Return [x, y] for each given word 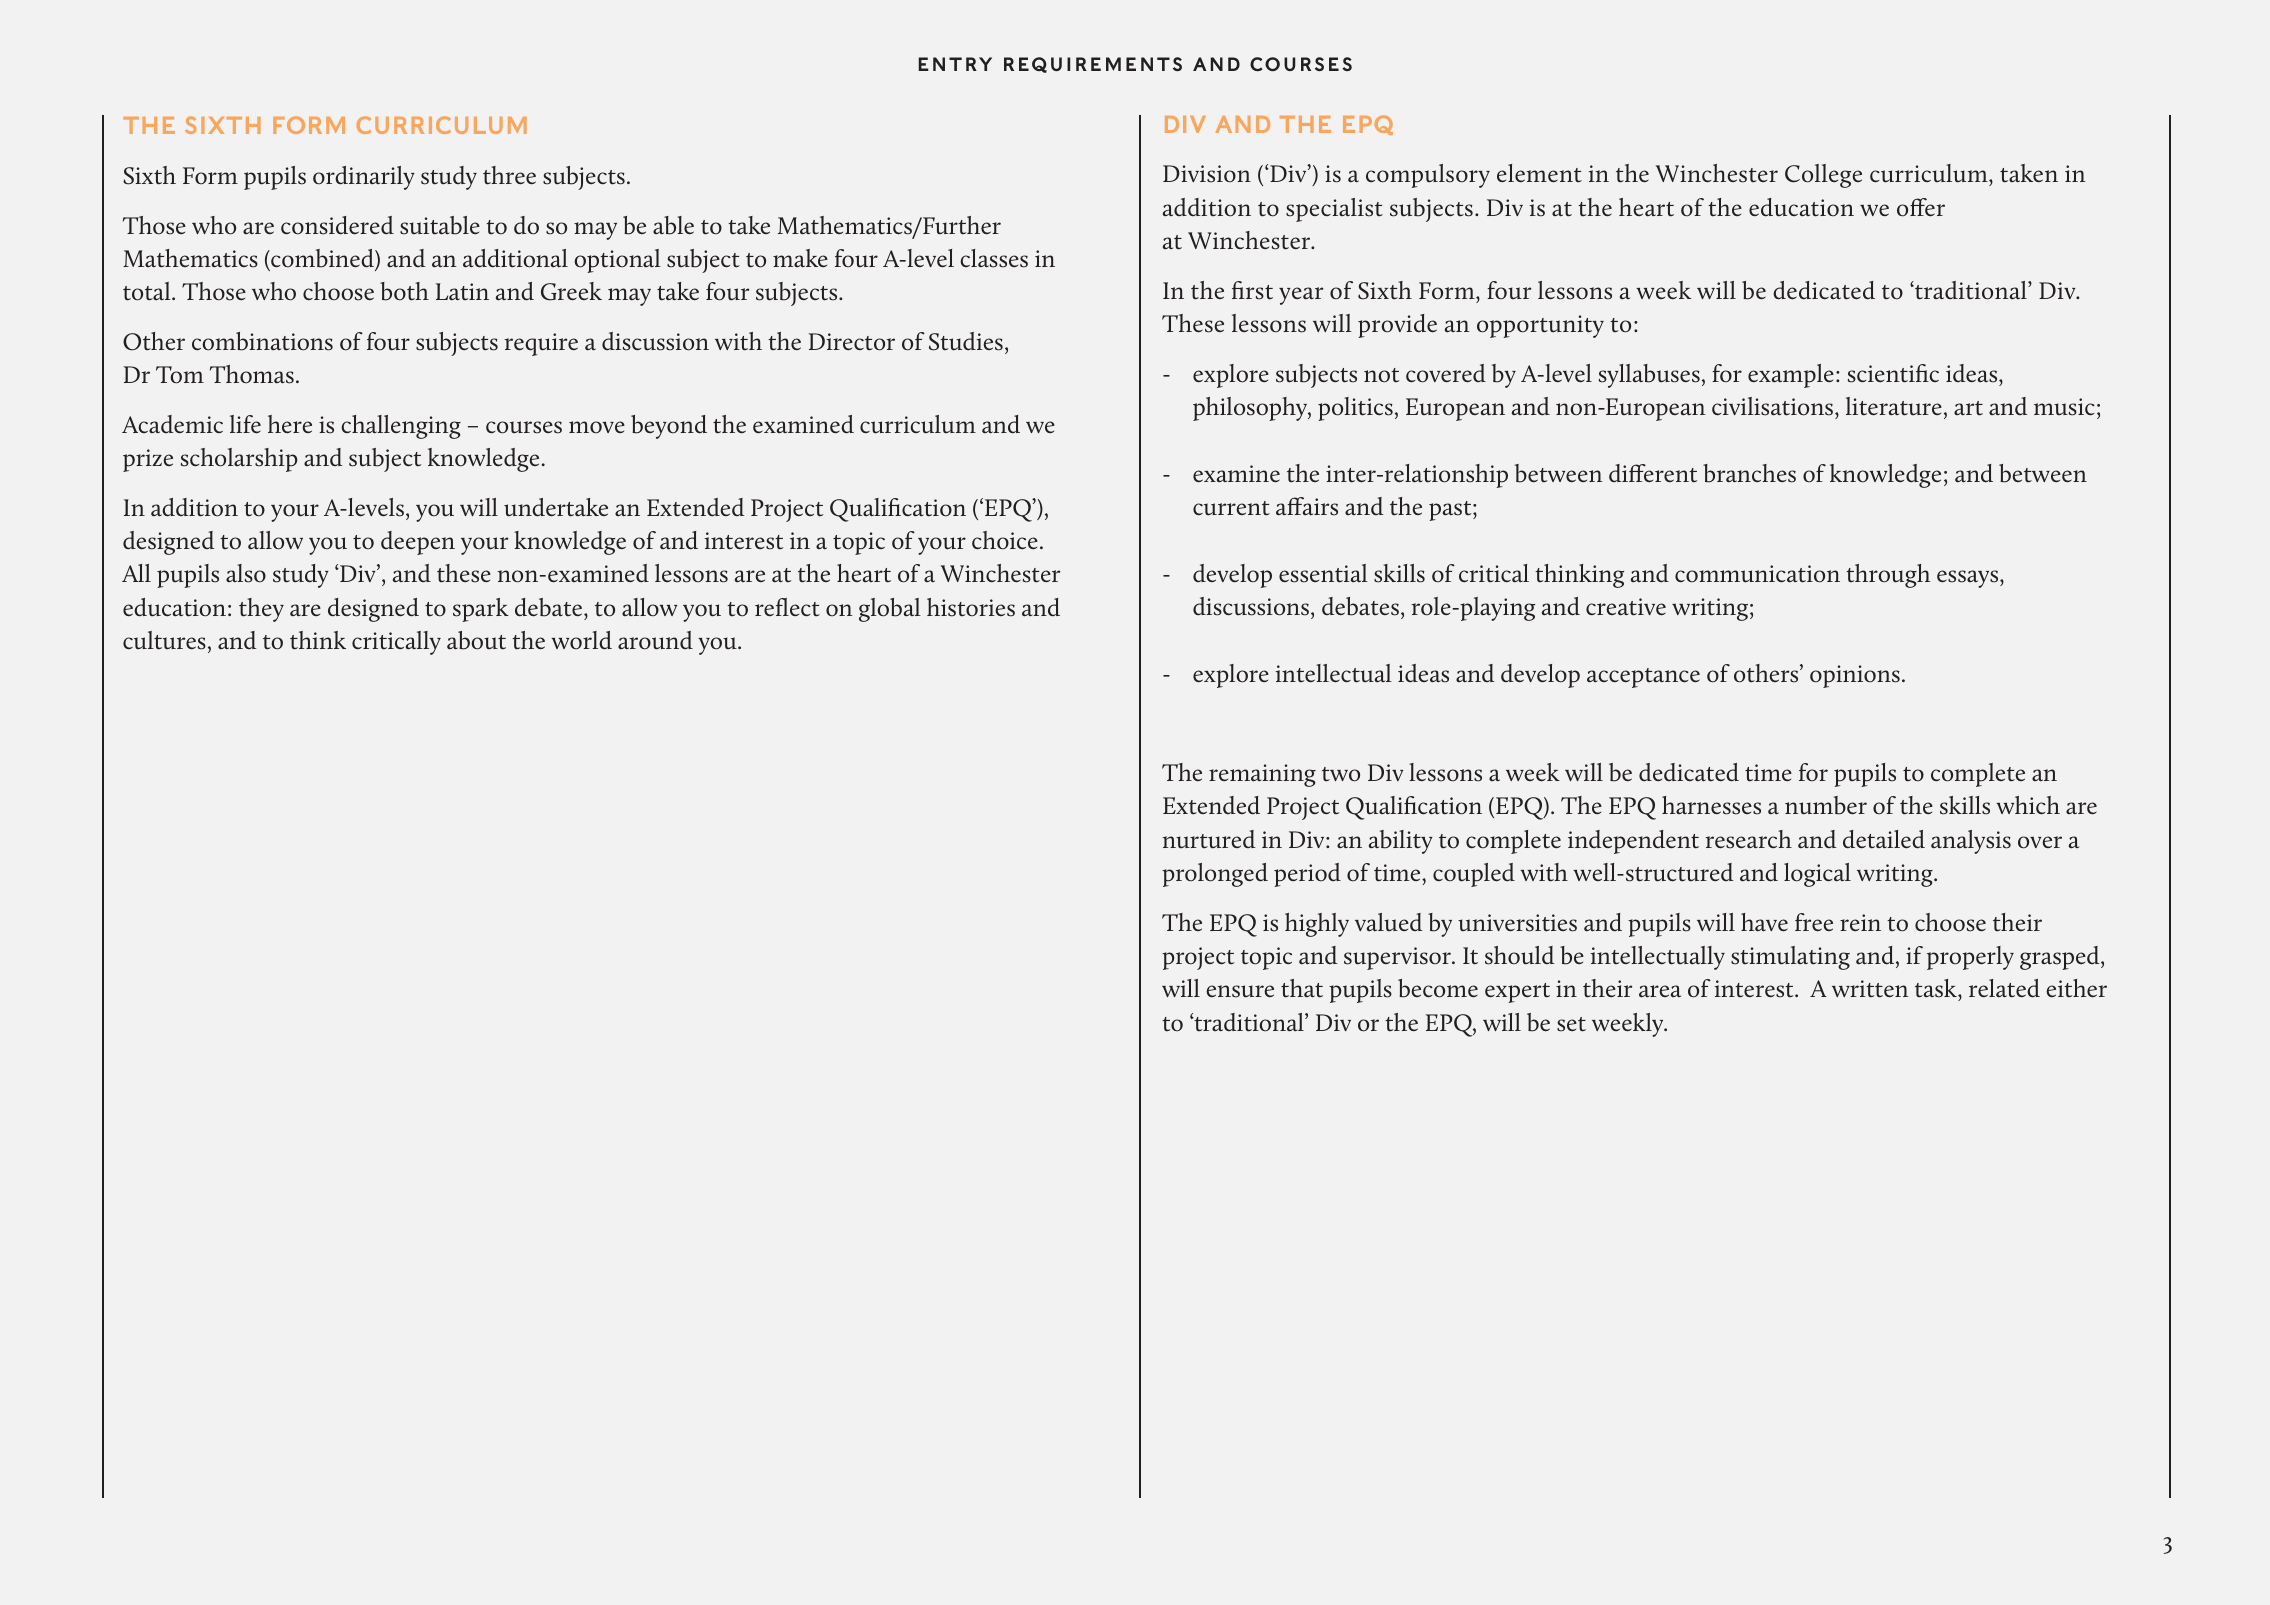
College [1823, 176]
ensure [1240, 991]
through [1888, 576]
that [1302, 988]
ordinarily [364, 178]
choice [1005, 540]
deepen [418, 543]
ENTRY [955, 64]
